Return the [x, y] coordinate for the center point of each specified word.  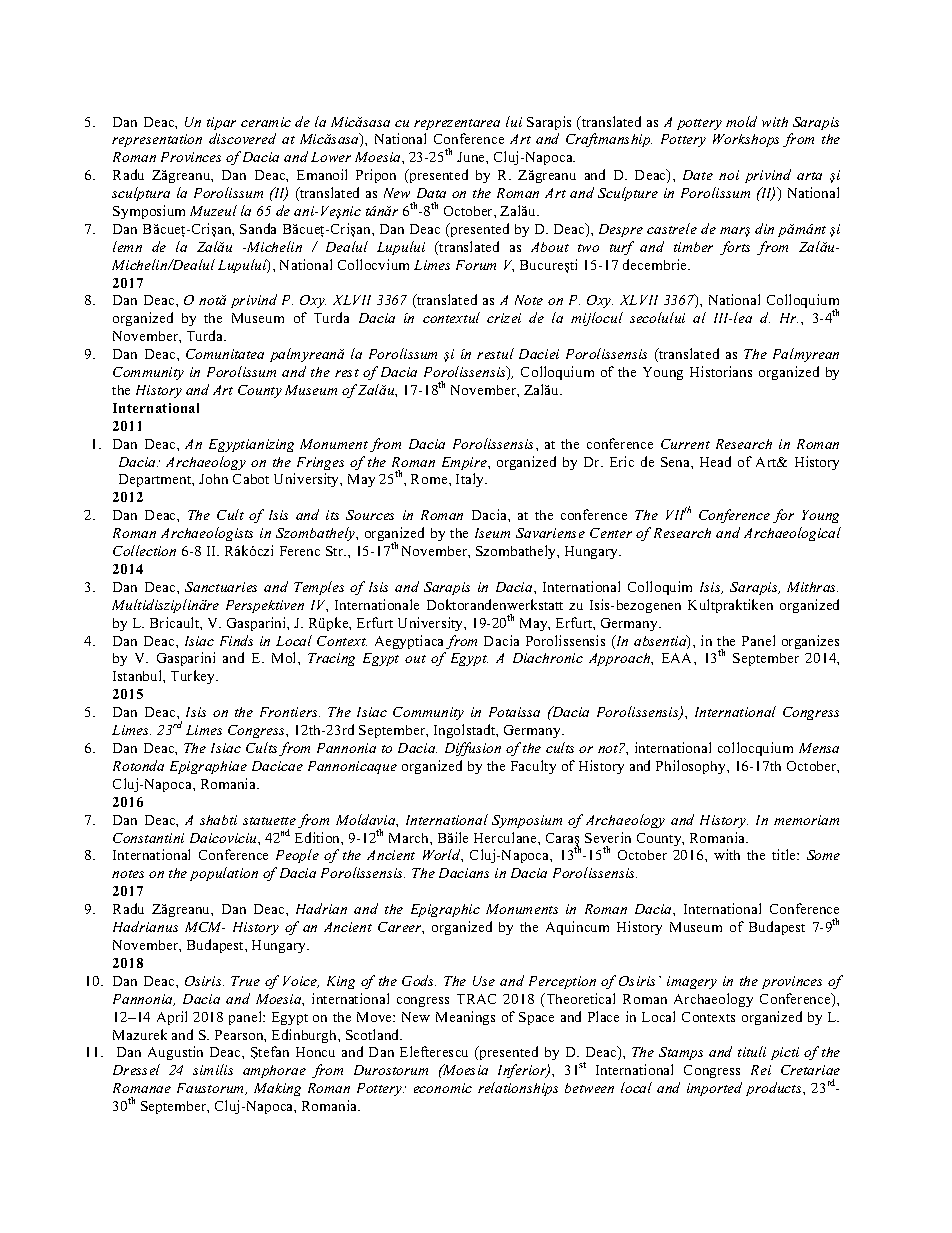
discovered [242, 138]
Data [431, 193]
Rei [761, 1070]
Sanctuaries [221, 587]
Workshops [746, 140]
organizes [810, 642]
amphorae [274, 1071]
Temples [319, 588]
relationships [518, 1089]
